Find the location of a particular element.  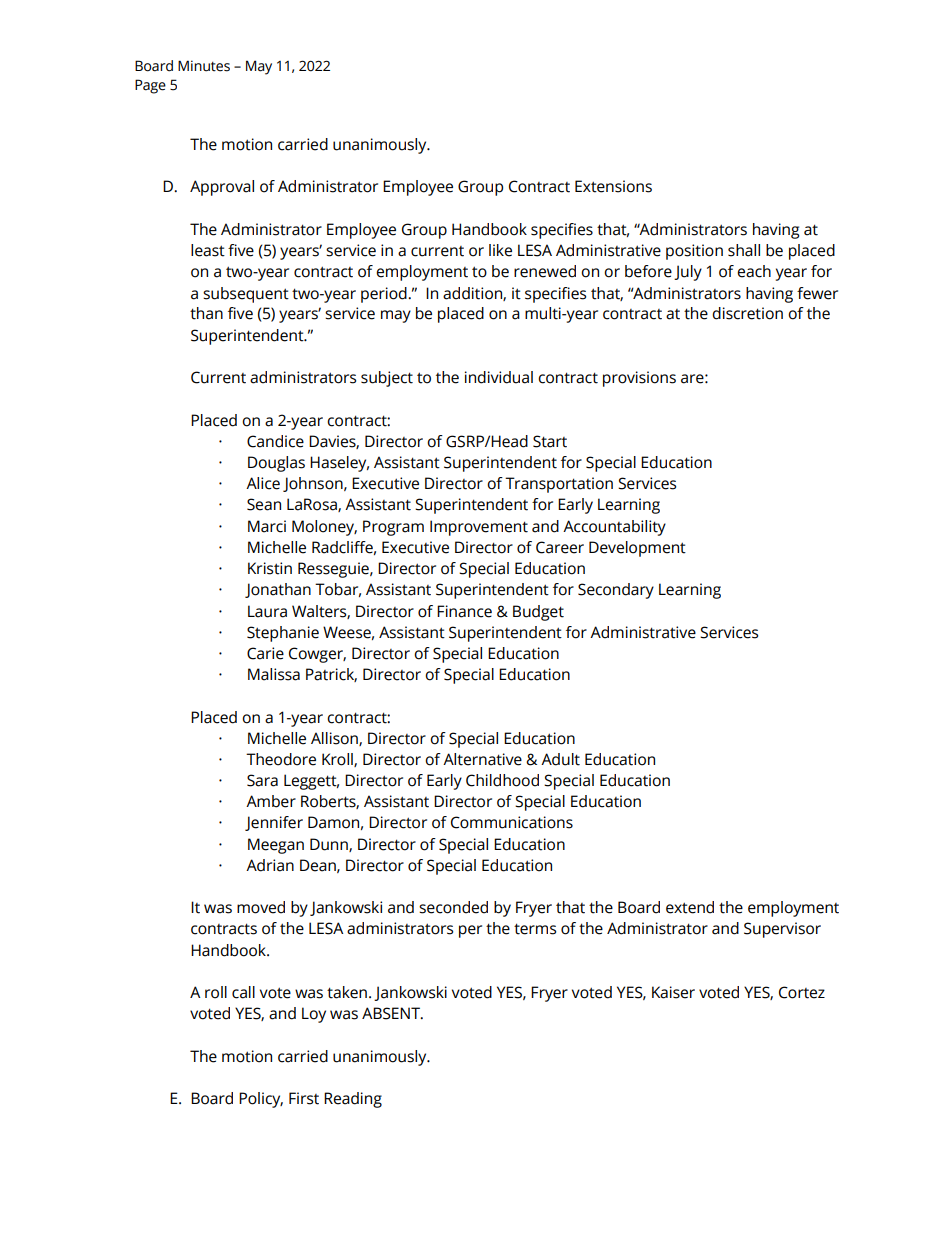

provisions is located at coordinates (639, 379).
